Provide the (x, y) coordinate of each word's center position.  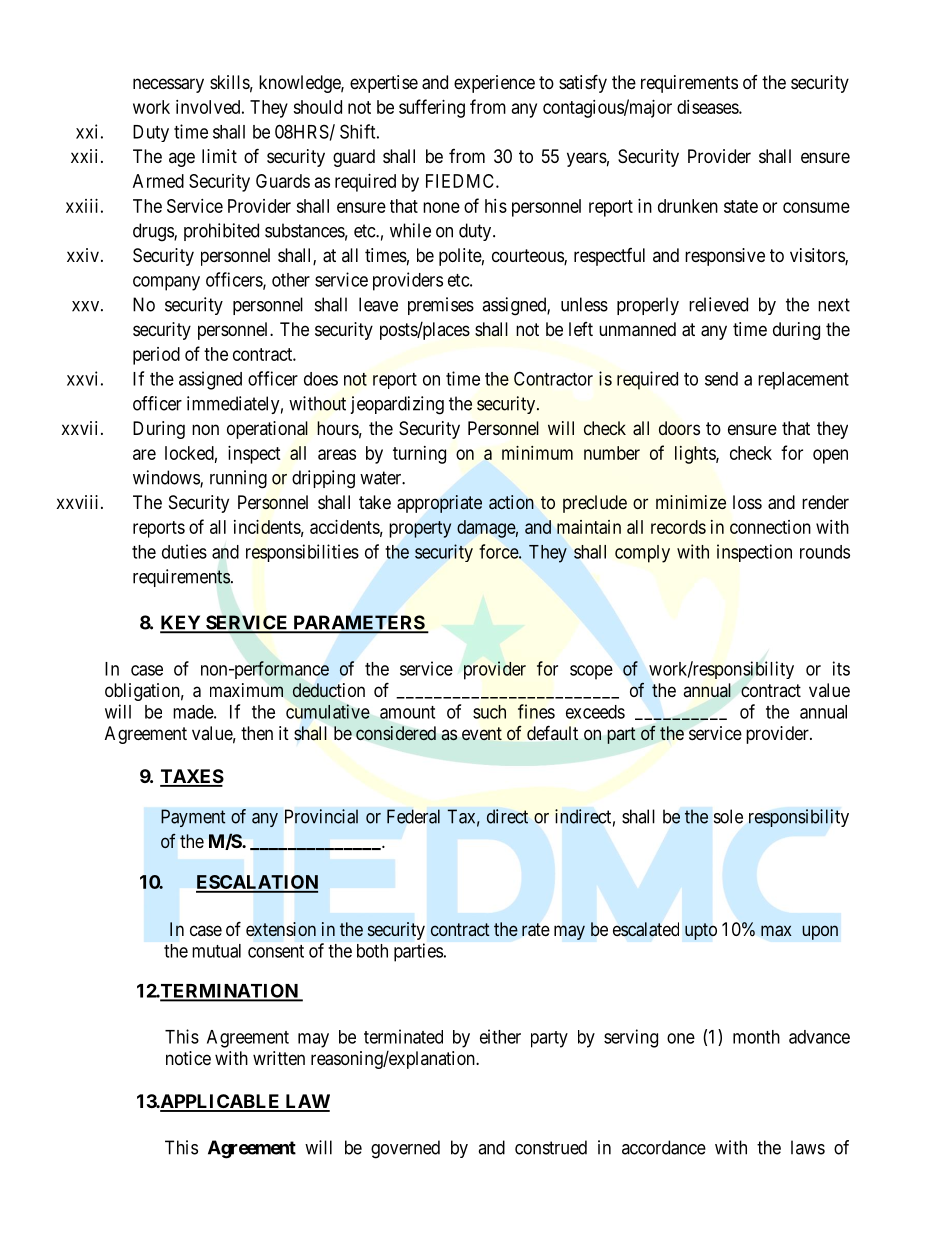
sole (728, 816)
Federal (413, 816)
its (841, 668)
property (420, 529)
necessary (168, 85)
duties (184, 551)
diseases (708, 107)
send (721, 379)
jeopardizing (397, 405)
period (156, 356)
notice (188, 1058)
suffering (432, 108)
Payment (193, 818)
